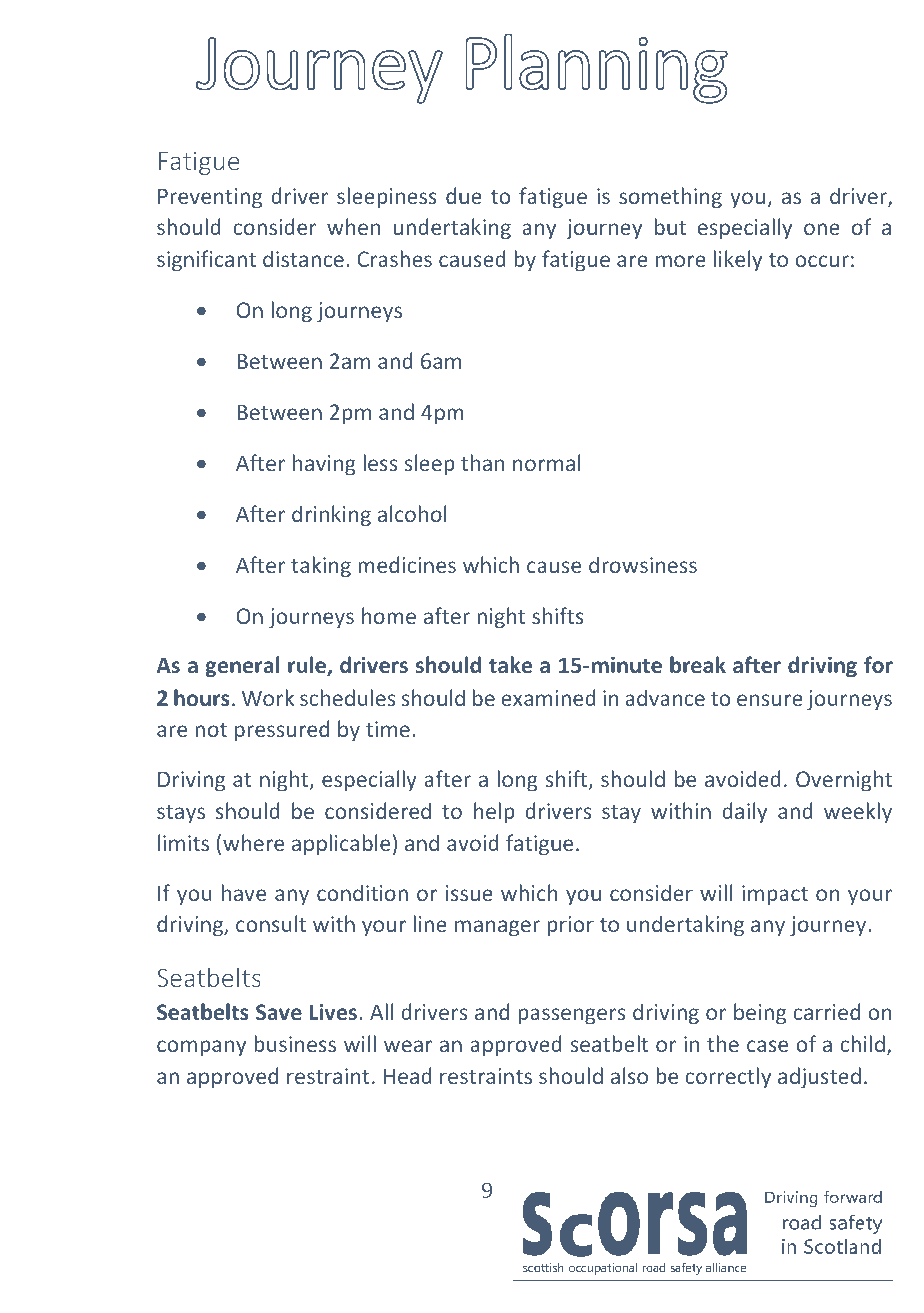 The height and width of the page is (1313, 924). What do you see at coordinates (878, 664) in the page?
I see `for` at bounding box center [878, 664].
